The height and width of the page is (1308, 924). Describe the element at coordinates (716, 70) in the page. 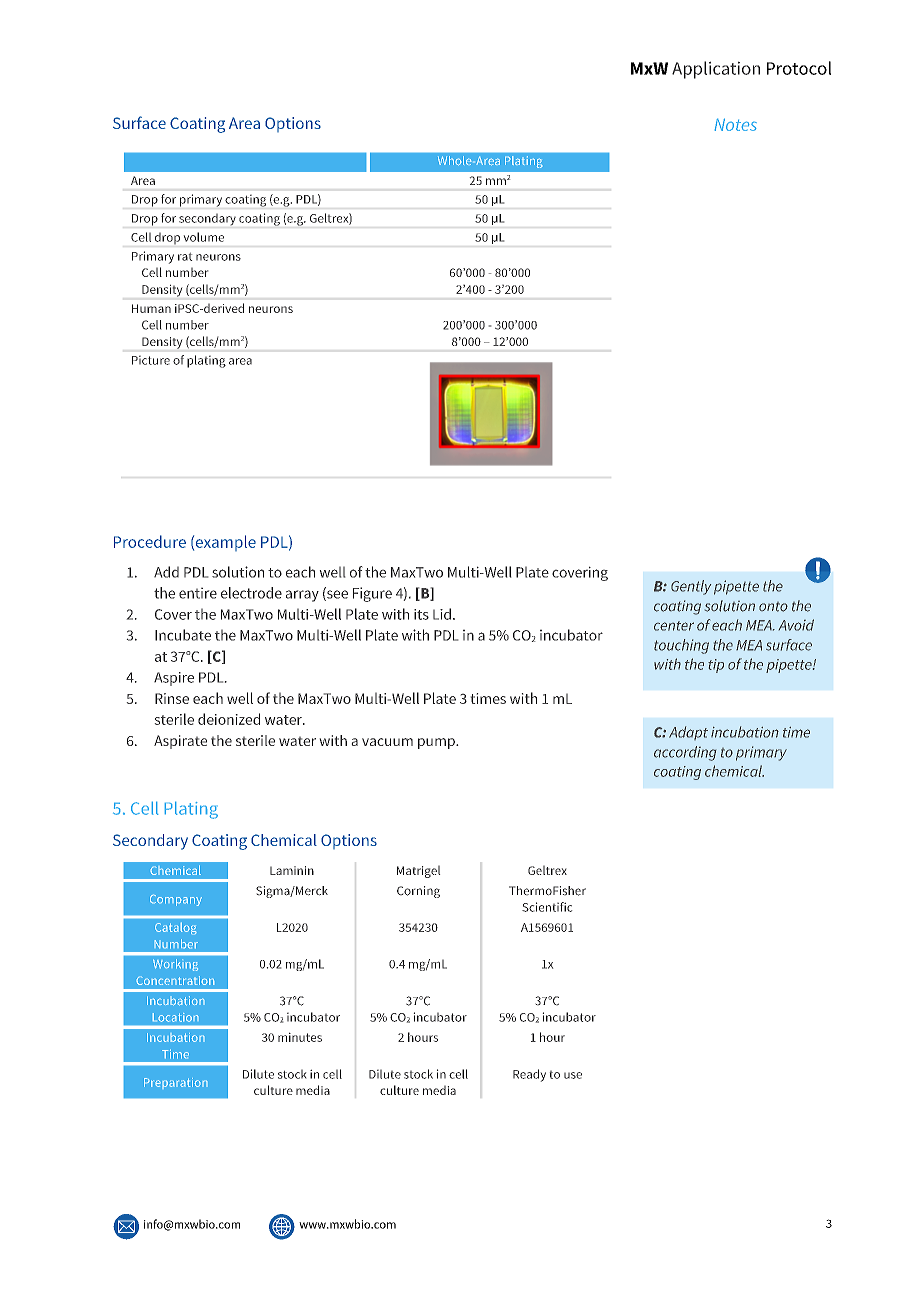

I see `Application` at that location.
